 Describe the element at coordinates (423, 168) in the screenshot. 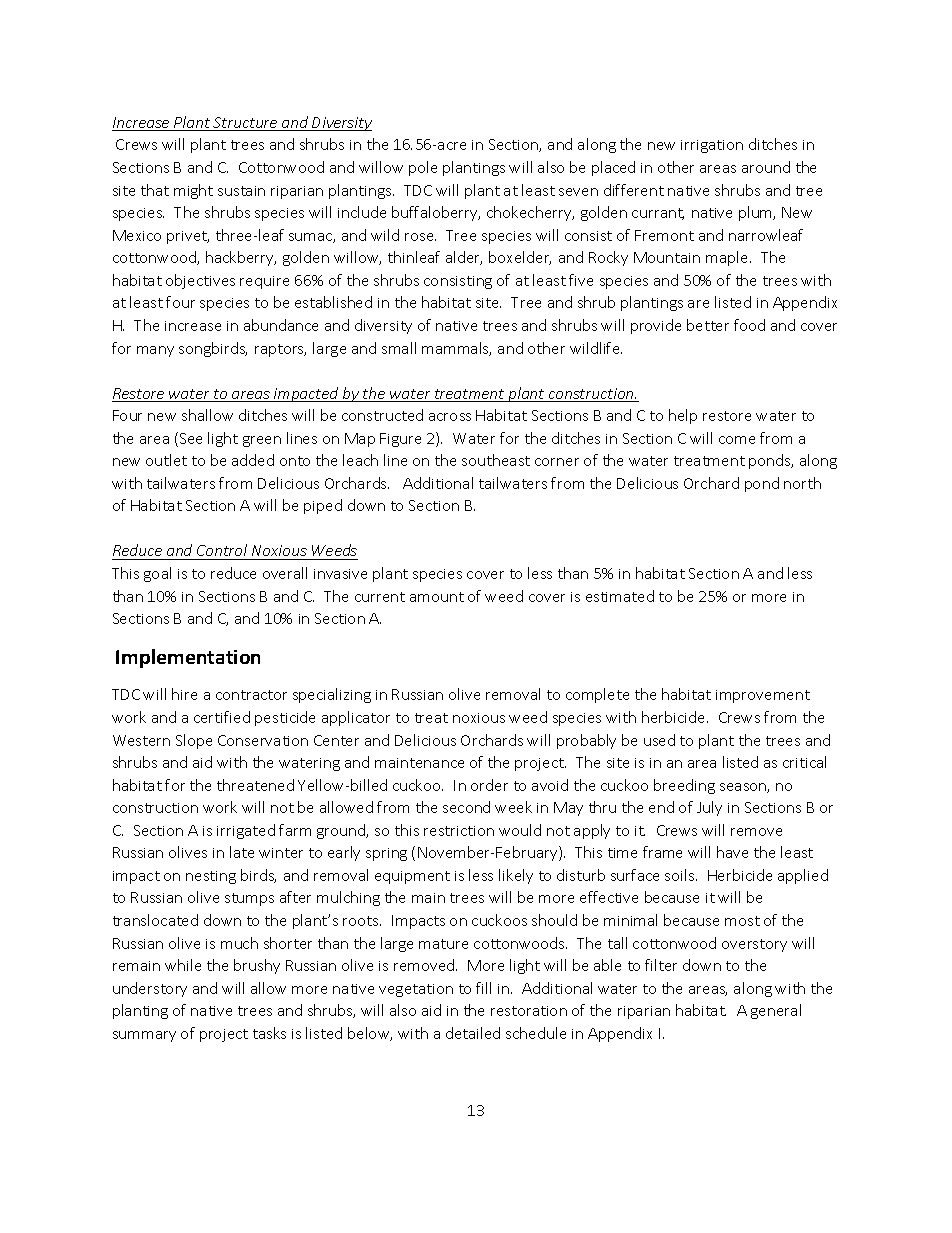

I see `pole` at that location.
